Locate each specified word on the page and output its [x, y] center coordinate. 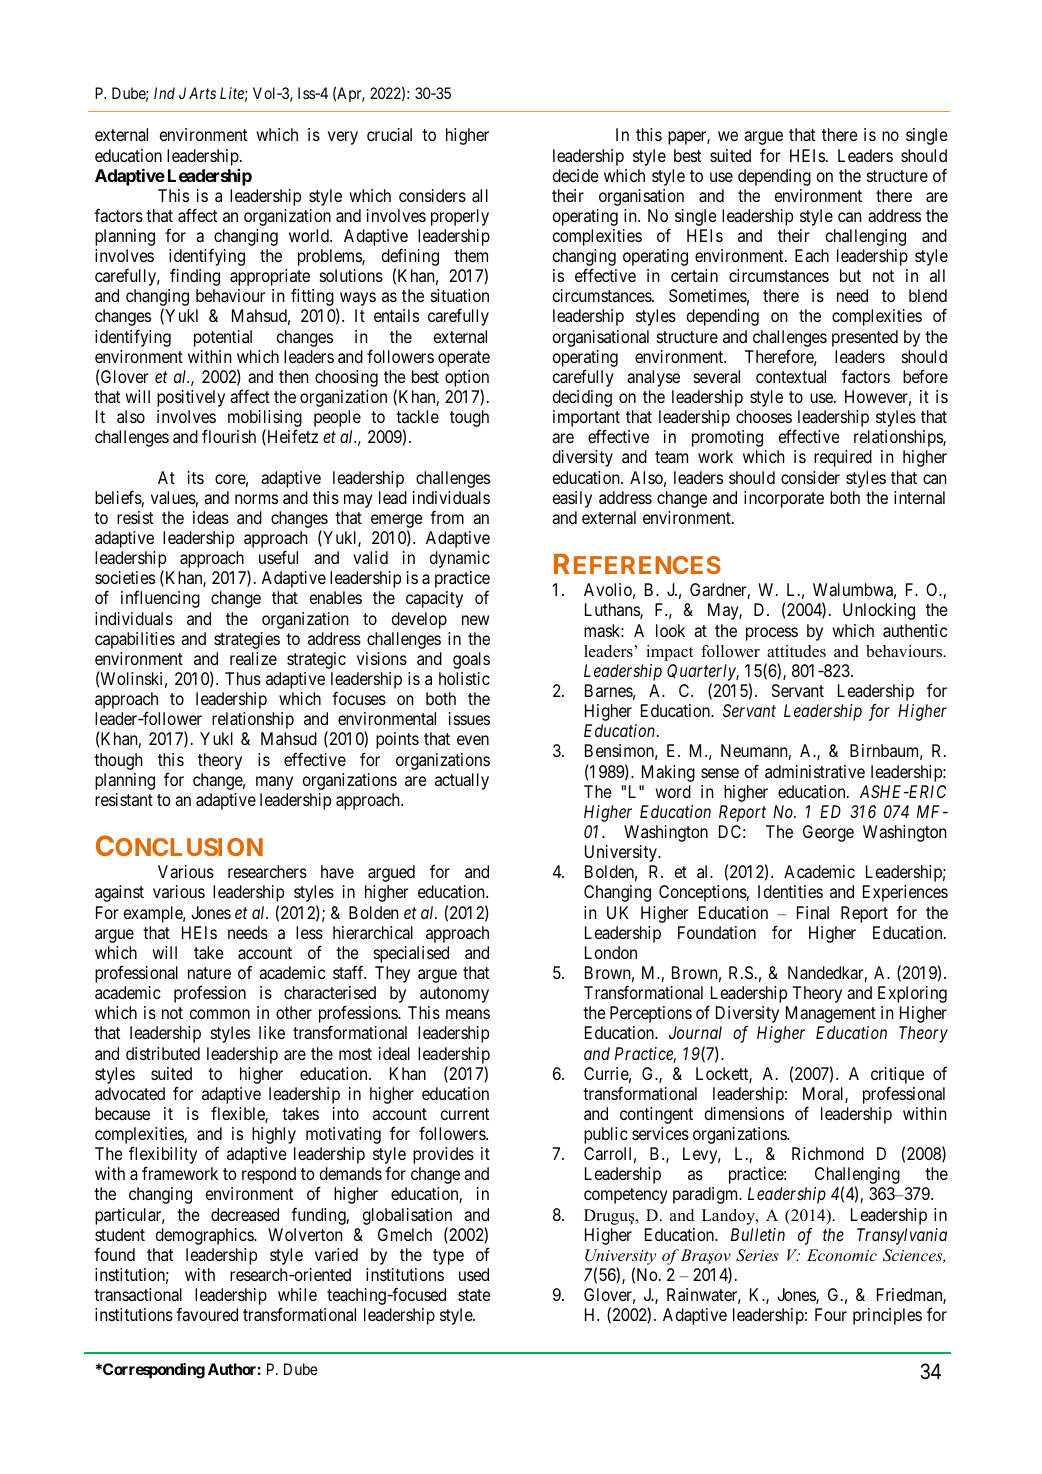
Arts [202, 93]
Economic [842, 1255]
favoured [207, 1314]
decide [576, 175]
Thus [243, 678]
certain [694, 275]
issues [469, 718]
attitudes [796, 651]
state [474, 1295]
